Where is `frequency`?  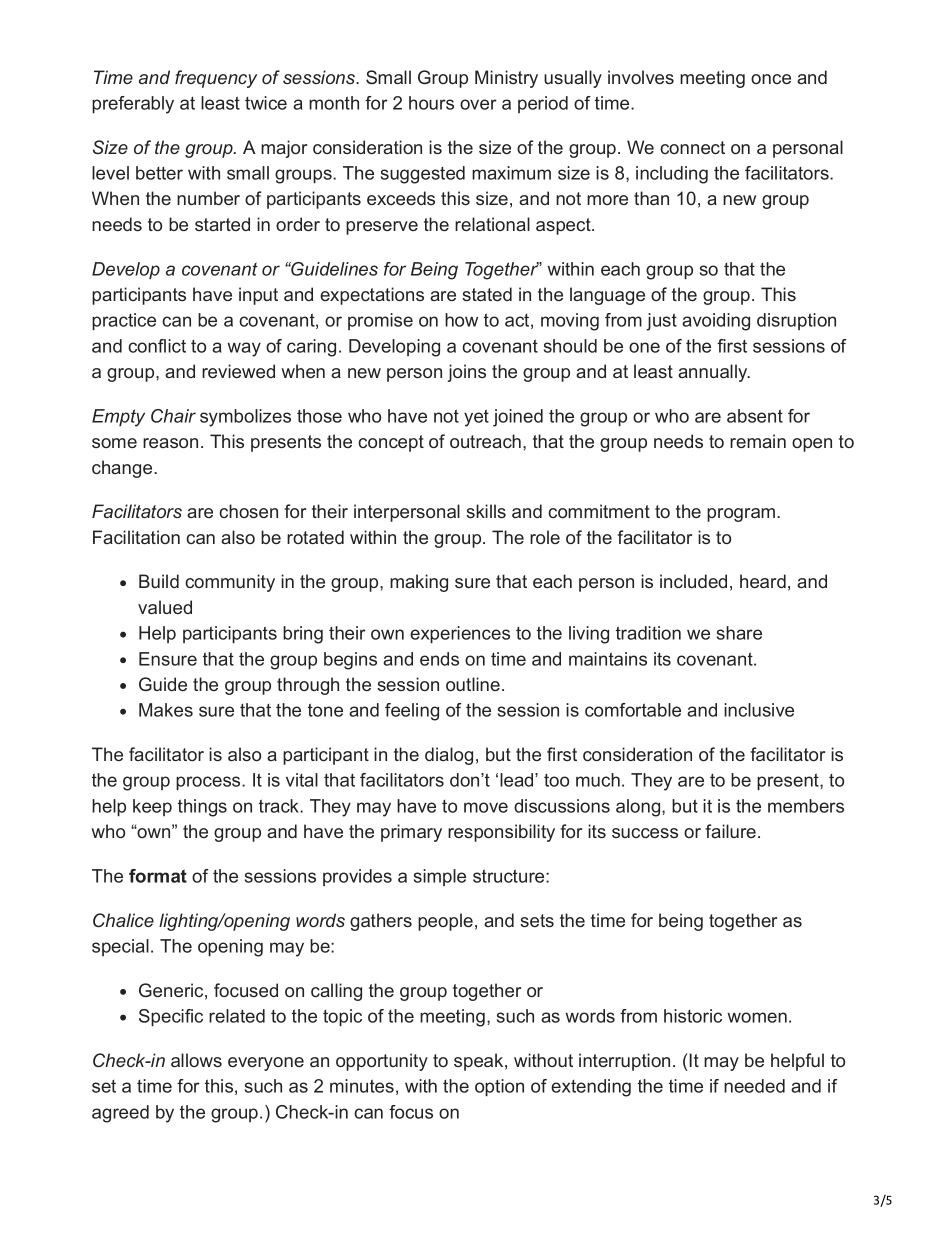
frequency is located at coordinates (216, 79).
